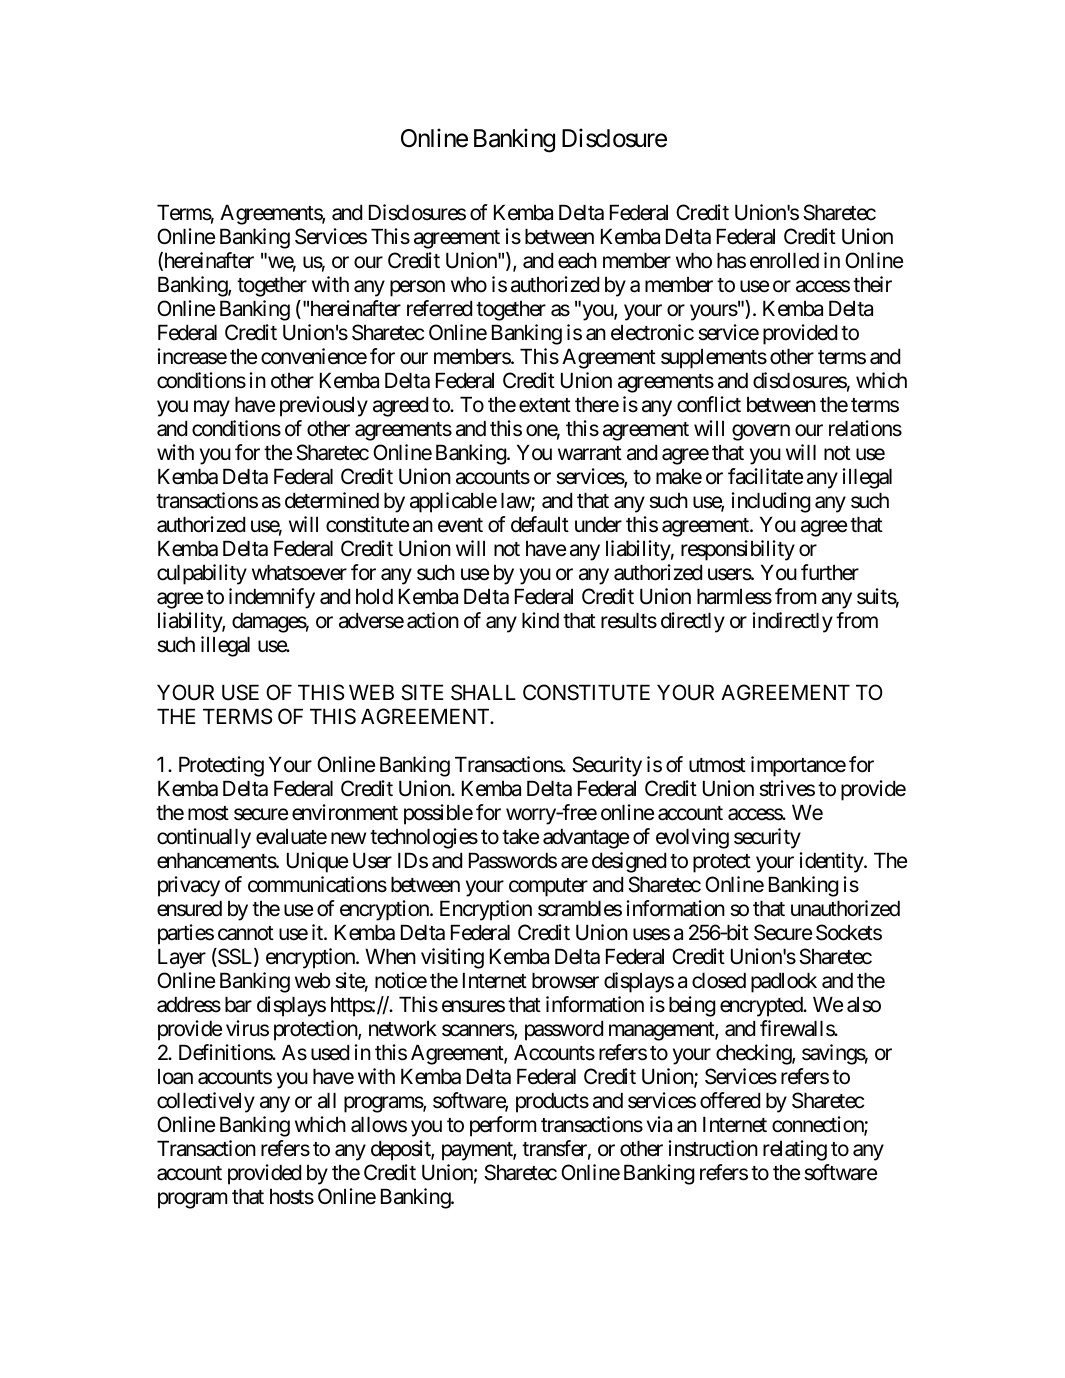  I want to click on evolving, so click(692, 838).
